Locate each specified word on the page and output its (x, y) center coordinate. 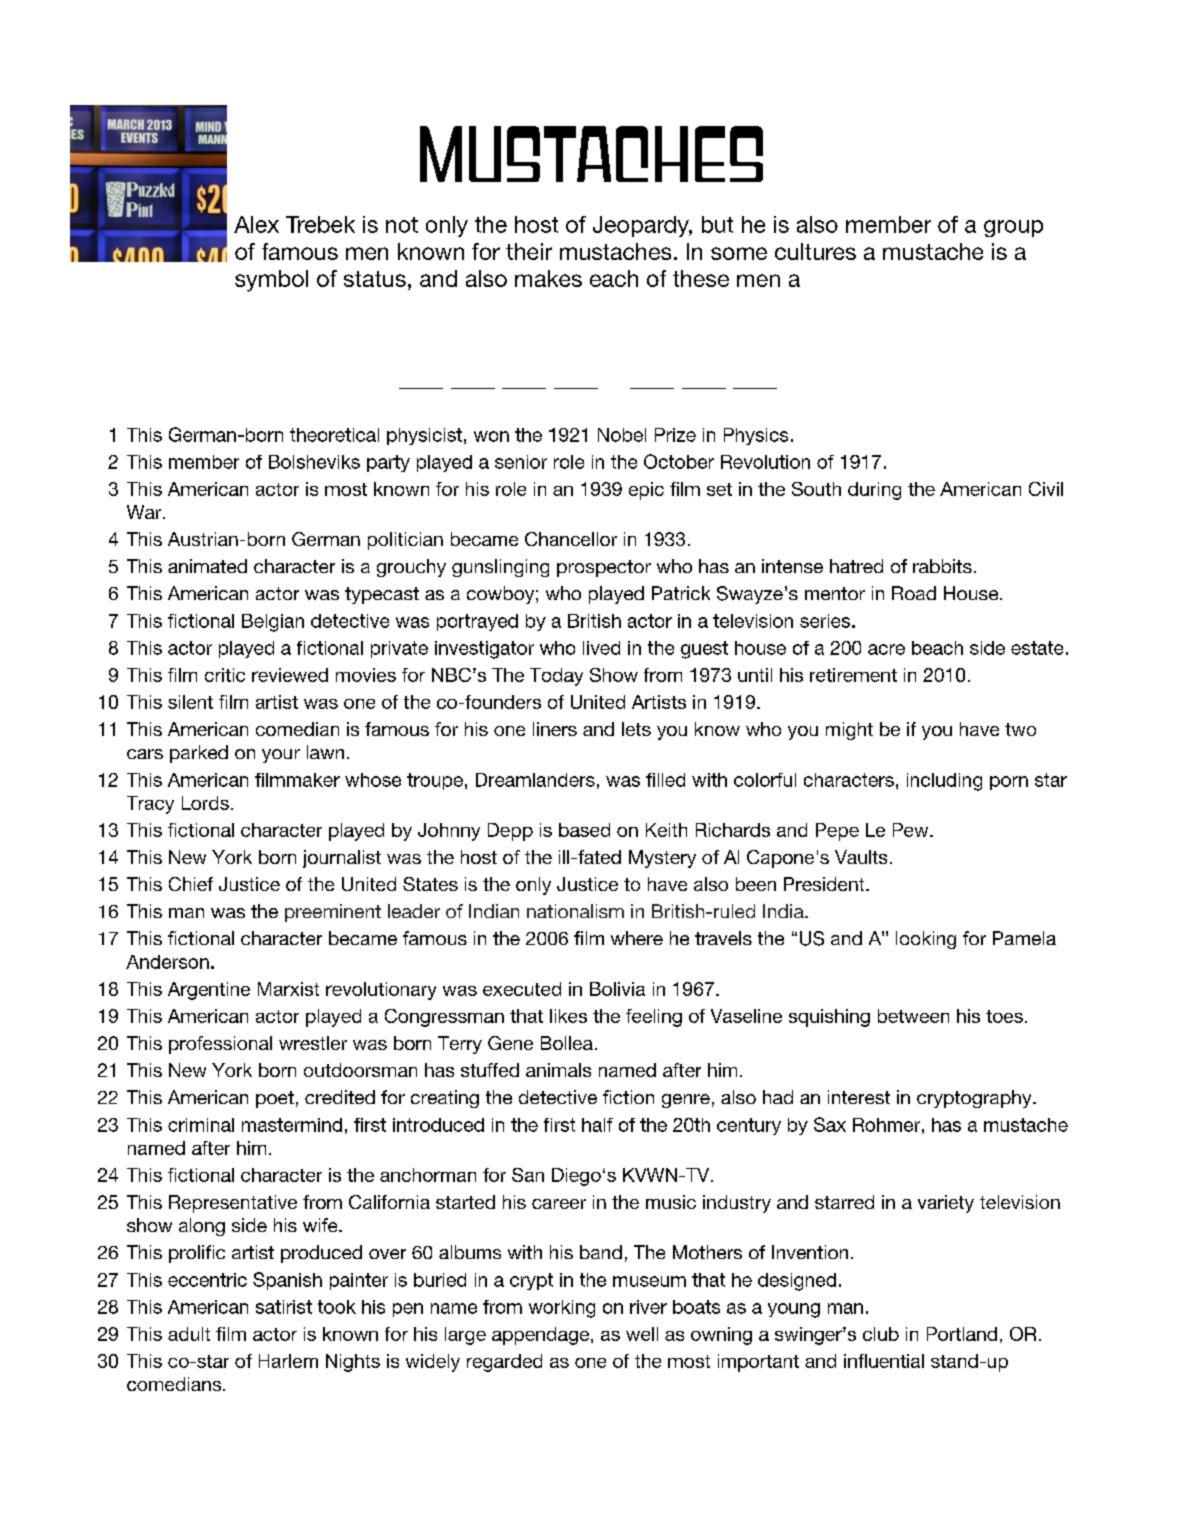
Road (914, 593)
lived (601, 648)
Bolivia (617, 989)
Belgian (273, 623)
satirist (284, 1307)
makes (548, 278)
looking (926, 940)
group (1013, 228)
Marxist (288, 989)
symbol (271, 281)
